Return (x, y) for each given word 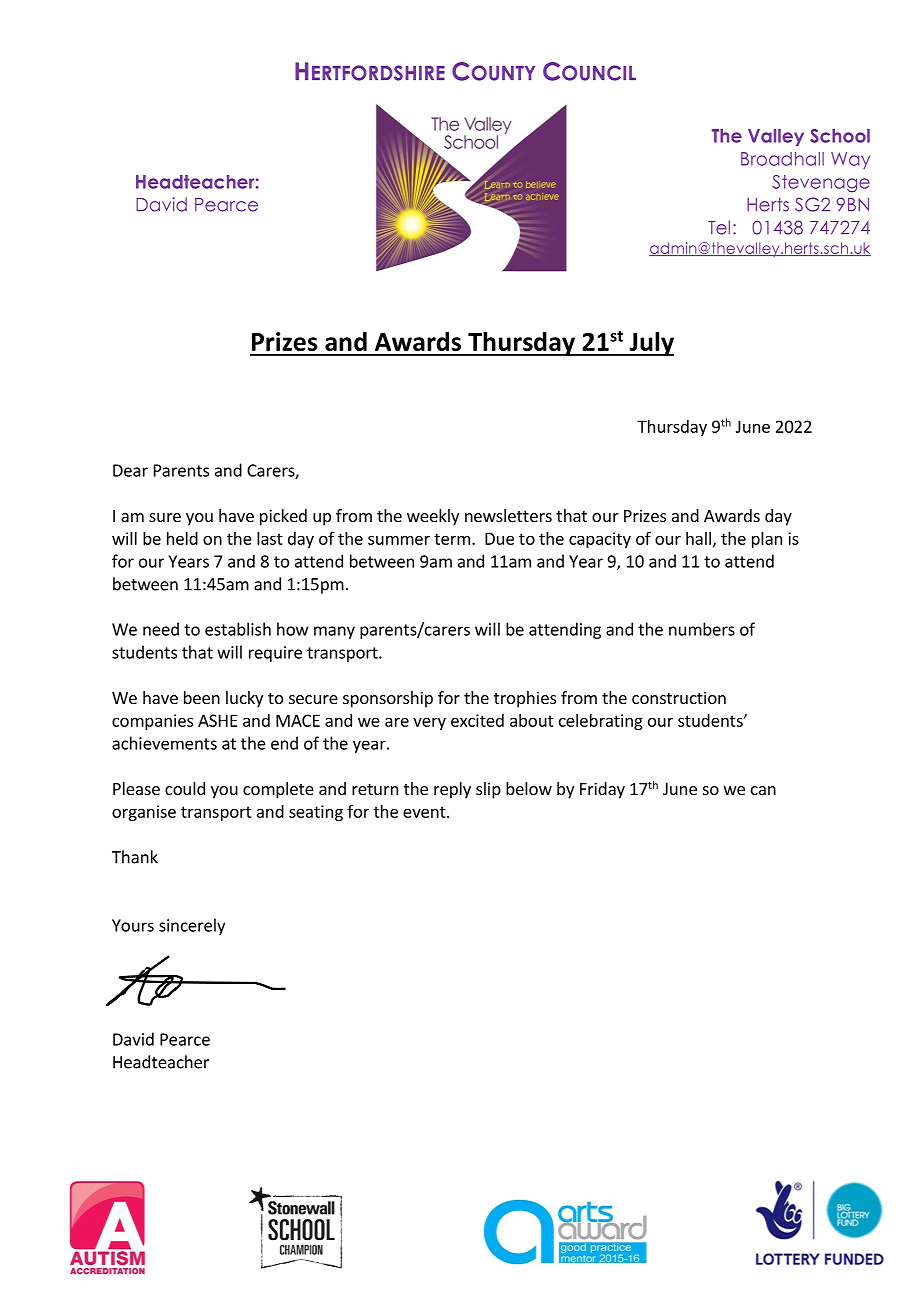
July (650, 343)
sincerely (192, 926)
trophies (525, 699)
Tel (719, 227)
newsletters (508, 515)
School (840, 136)
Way (850, 160)
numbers (702, 629)
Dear (130, 470)
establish (238, 629)
